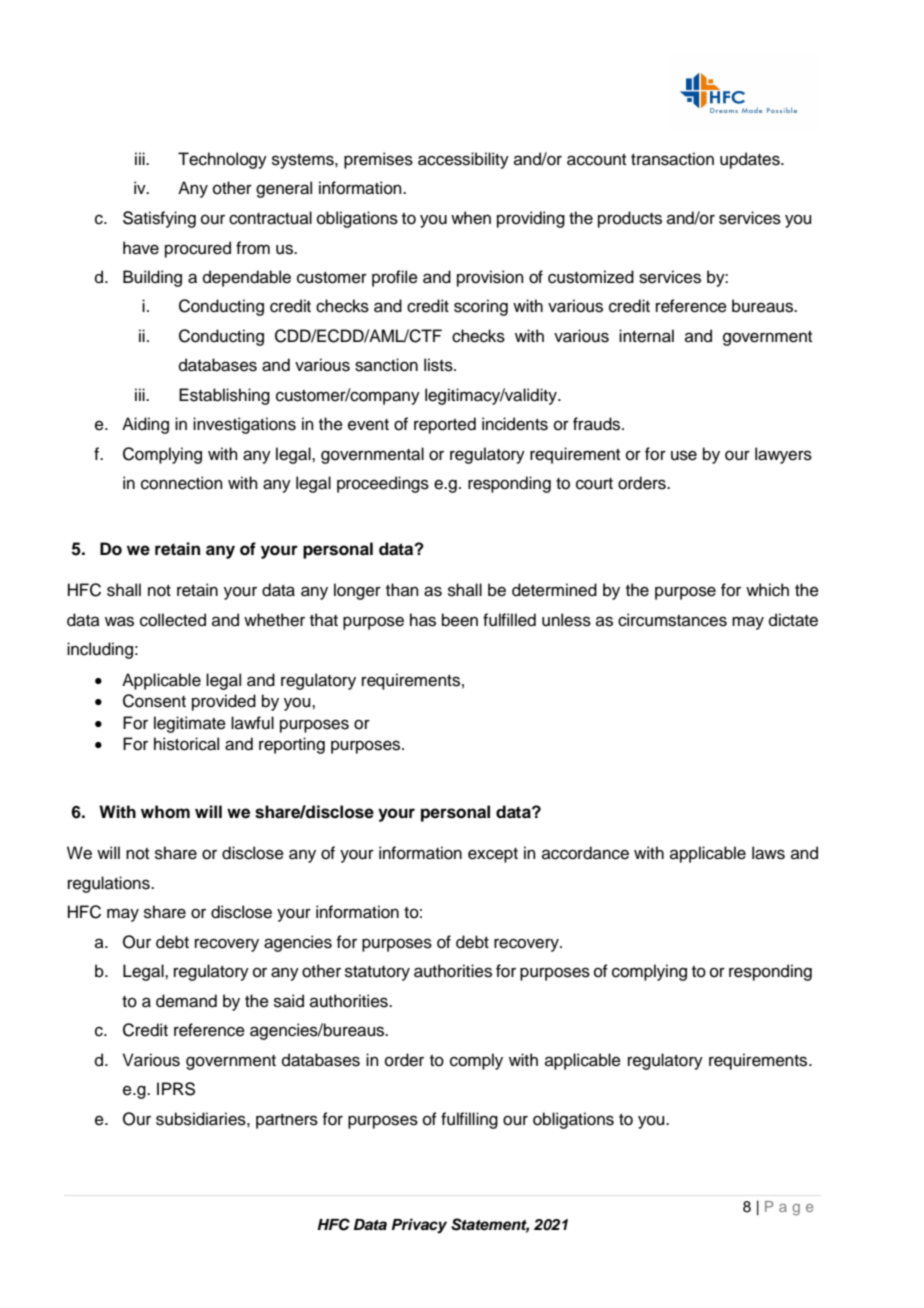 The width and height of the screenshot is (924, 1308). What do you see at coordinates (159, 219) in the screenshot?
I see `Satisfying` at bounding box center [159, 219].
